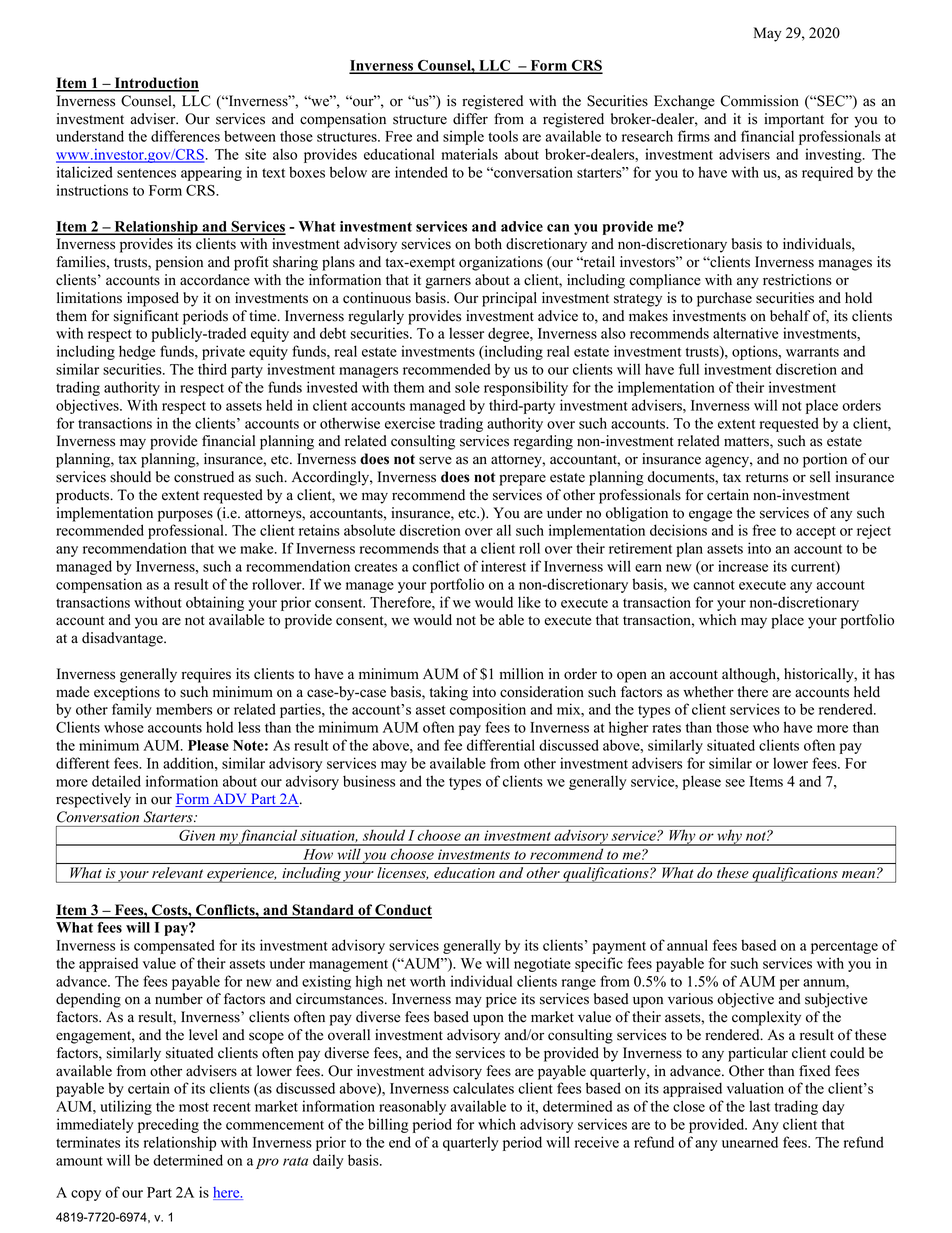 The width and height of the document is (952, 1233). I want to click on cannot, so click(714, 585).
